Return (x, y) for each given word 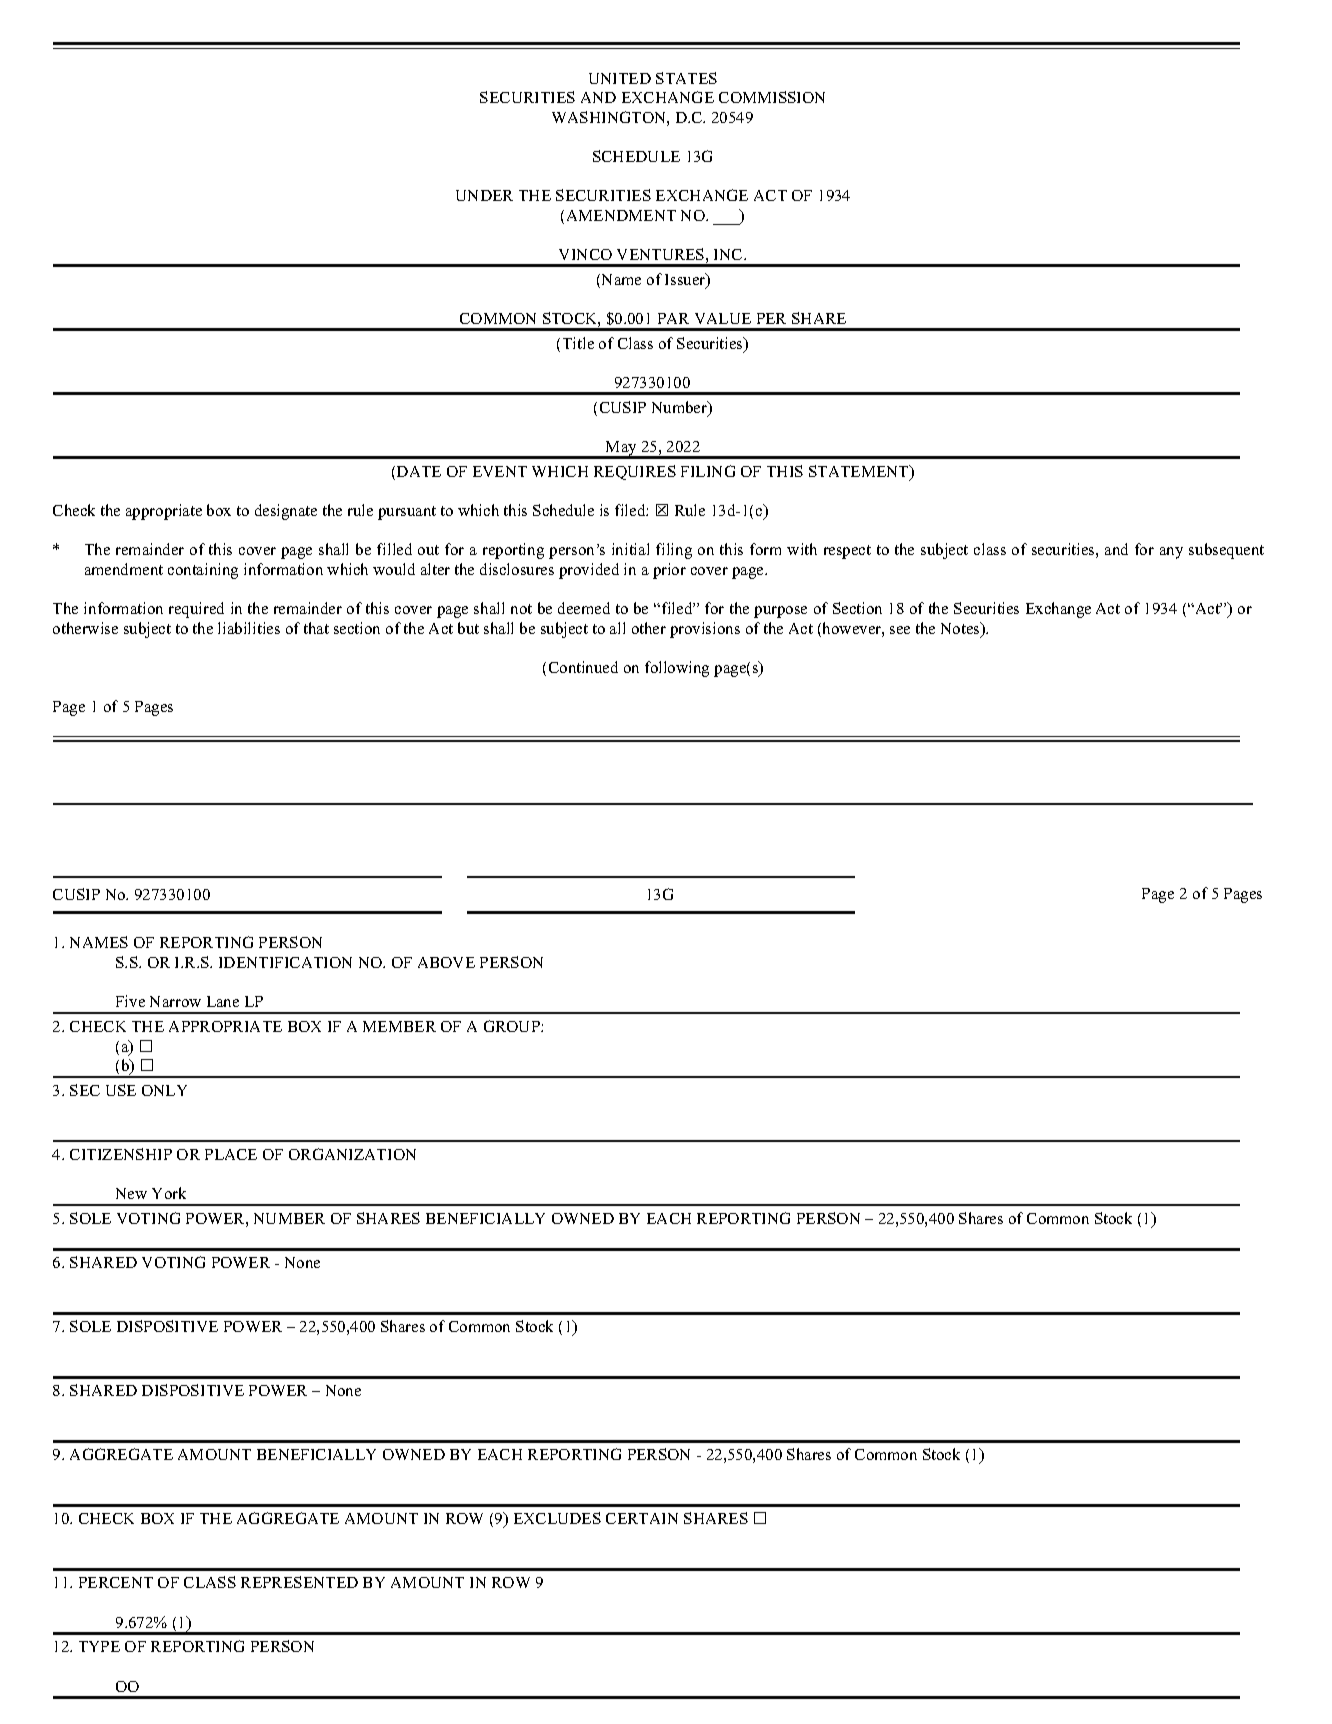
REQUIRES (635, 472)
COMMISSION (772, 97)
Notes (961, 629)
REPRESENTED (299, 1582)
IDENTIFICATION (285, 962)
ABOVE (446, 962)
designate (286, 512)
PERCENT (116, 1582)
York (169, 1193)
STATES (686, 78)
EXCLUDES (557, 1518)
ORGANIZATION (352, 1154)
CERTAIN (642, 1518)
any (1171, 553)
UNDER (484, 195)
